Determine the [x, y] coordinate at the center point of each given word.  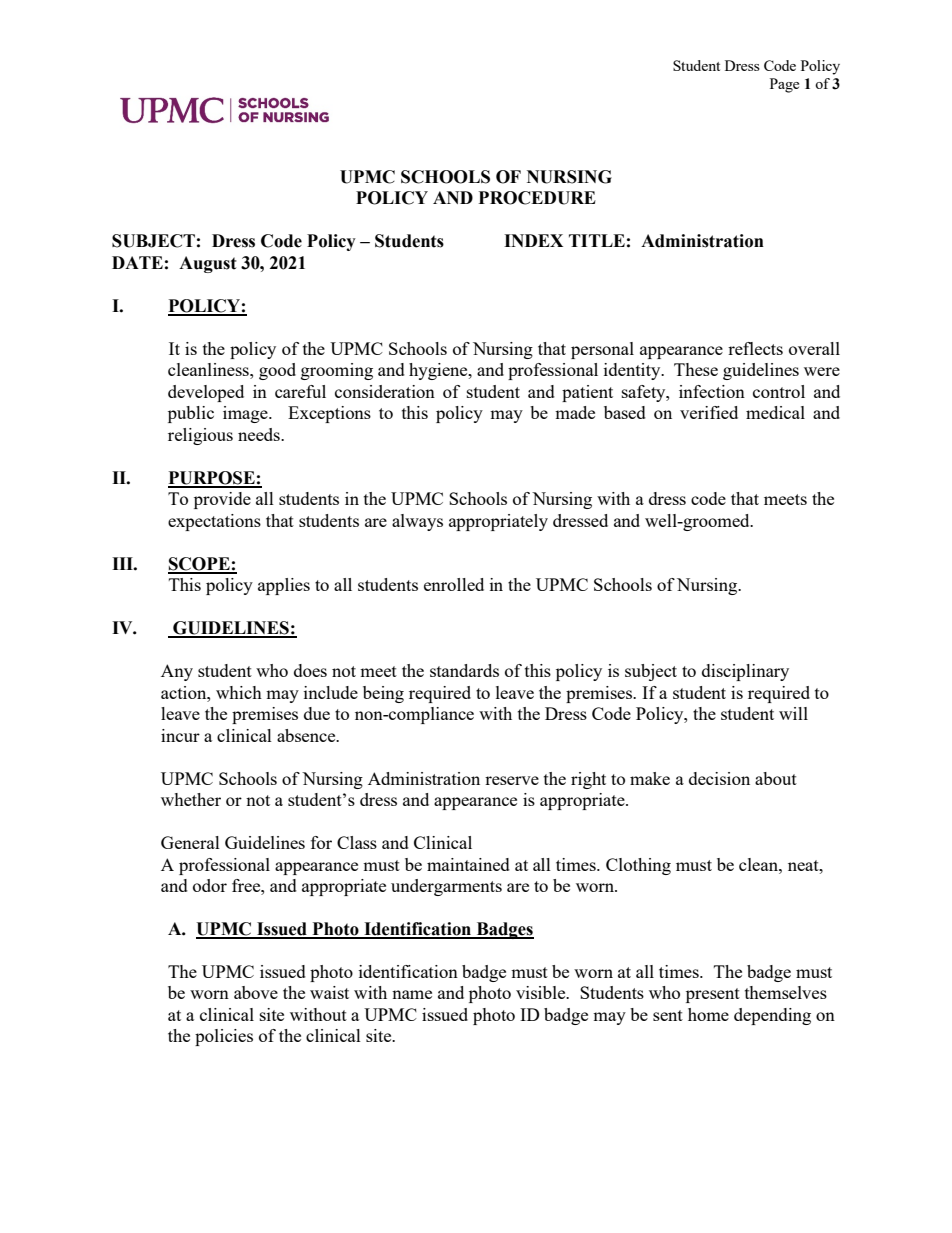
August [208, 264]
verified [709, 412]
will [793, 713]
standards [464, 670]
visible [542, 992]
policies [224, 1037]
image [246, 414]
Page [784, 85]
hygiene [439, 371]
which [239, 692]
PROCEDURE [537, 198]
